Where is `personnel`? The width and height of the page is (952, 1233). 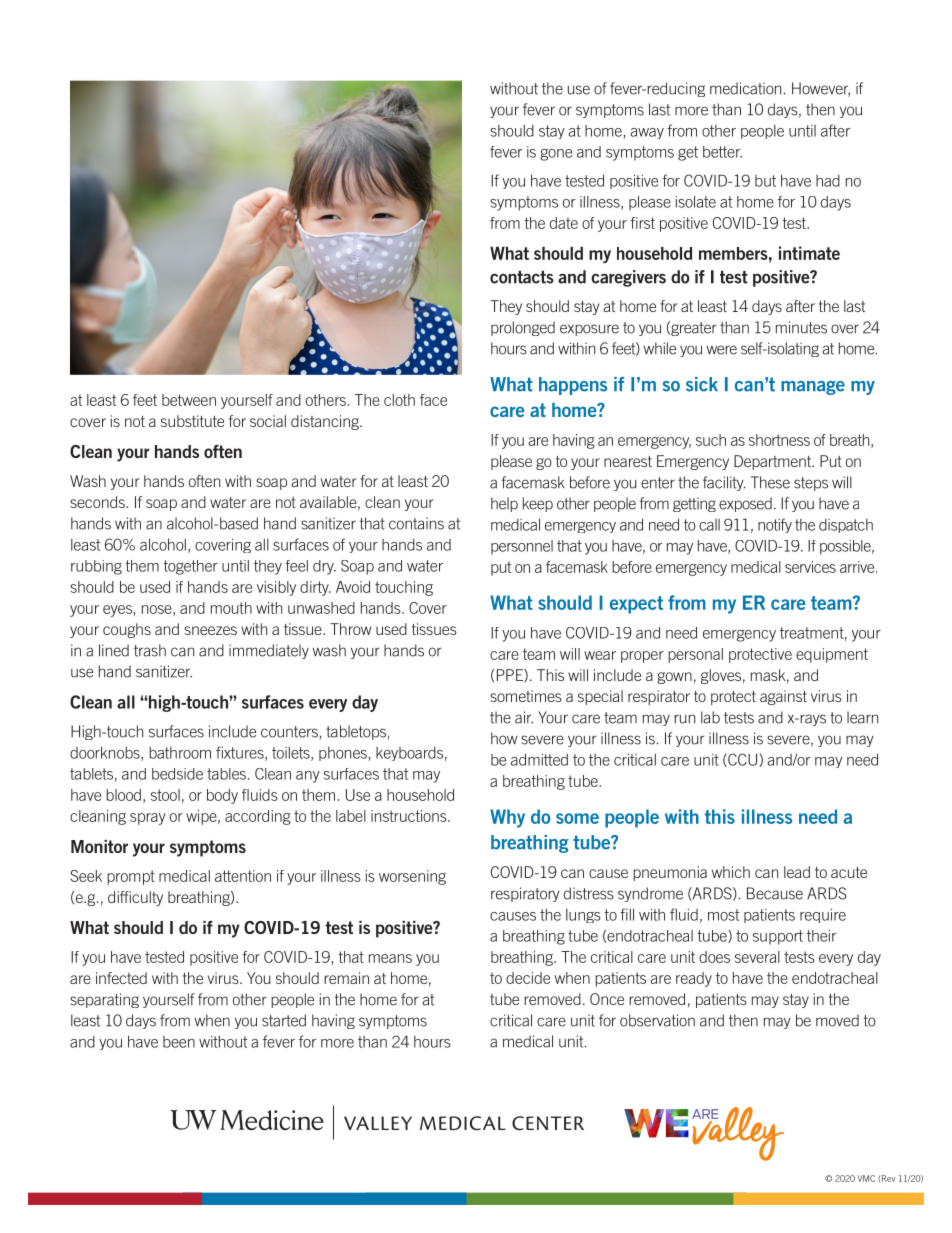
personnel is located at coordinates (522, 547).
